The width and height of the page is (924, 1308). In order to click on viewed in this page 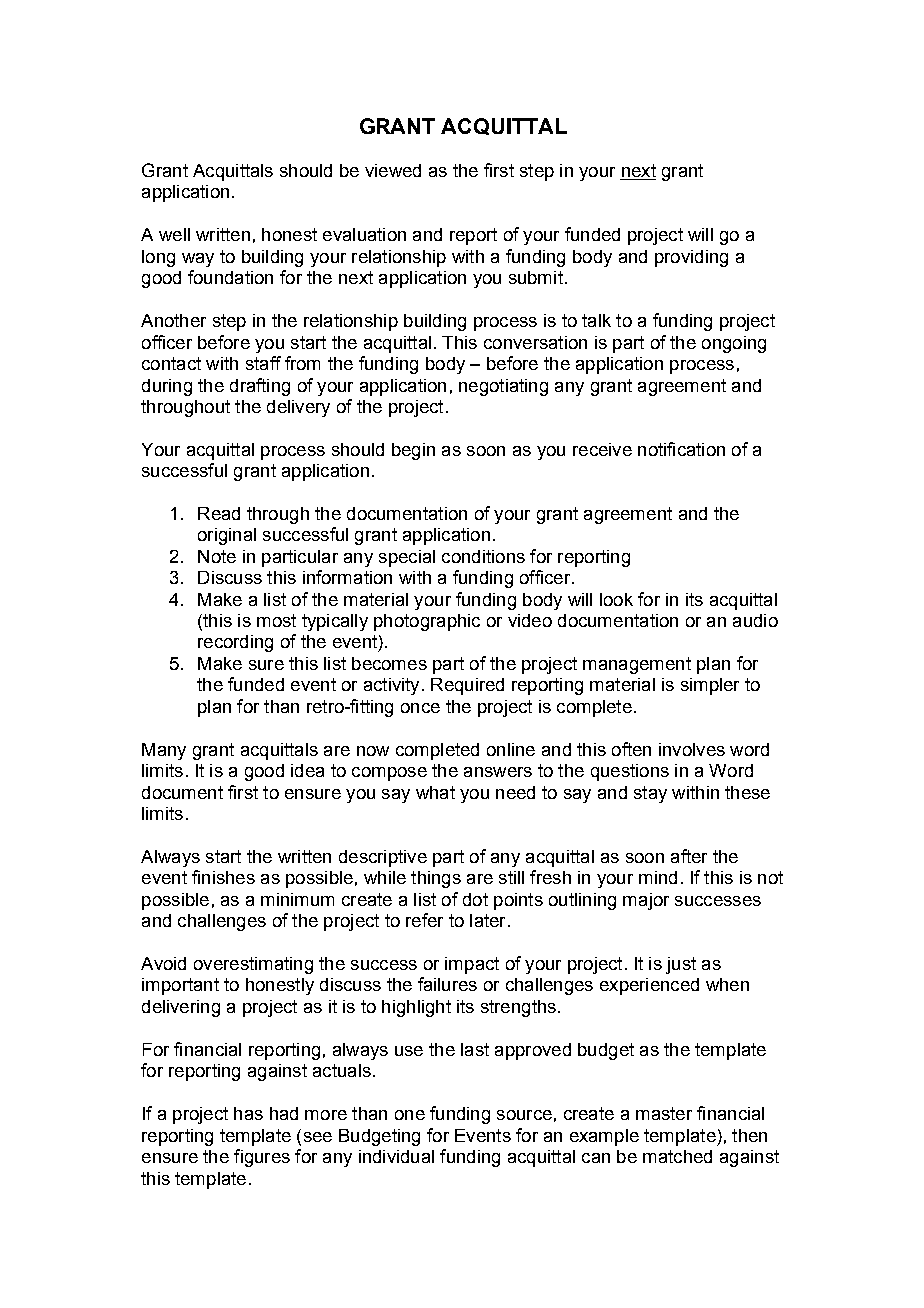, I will do `click(393, 170)`.
